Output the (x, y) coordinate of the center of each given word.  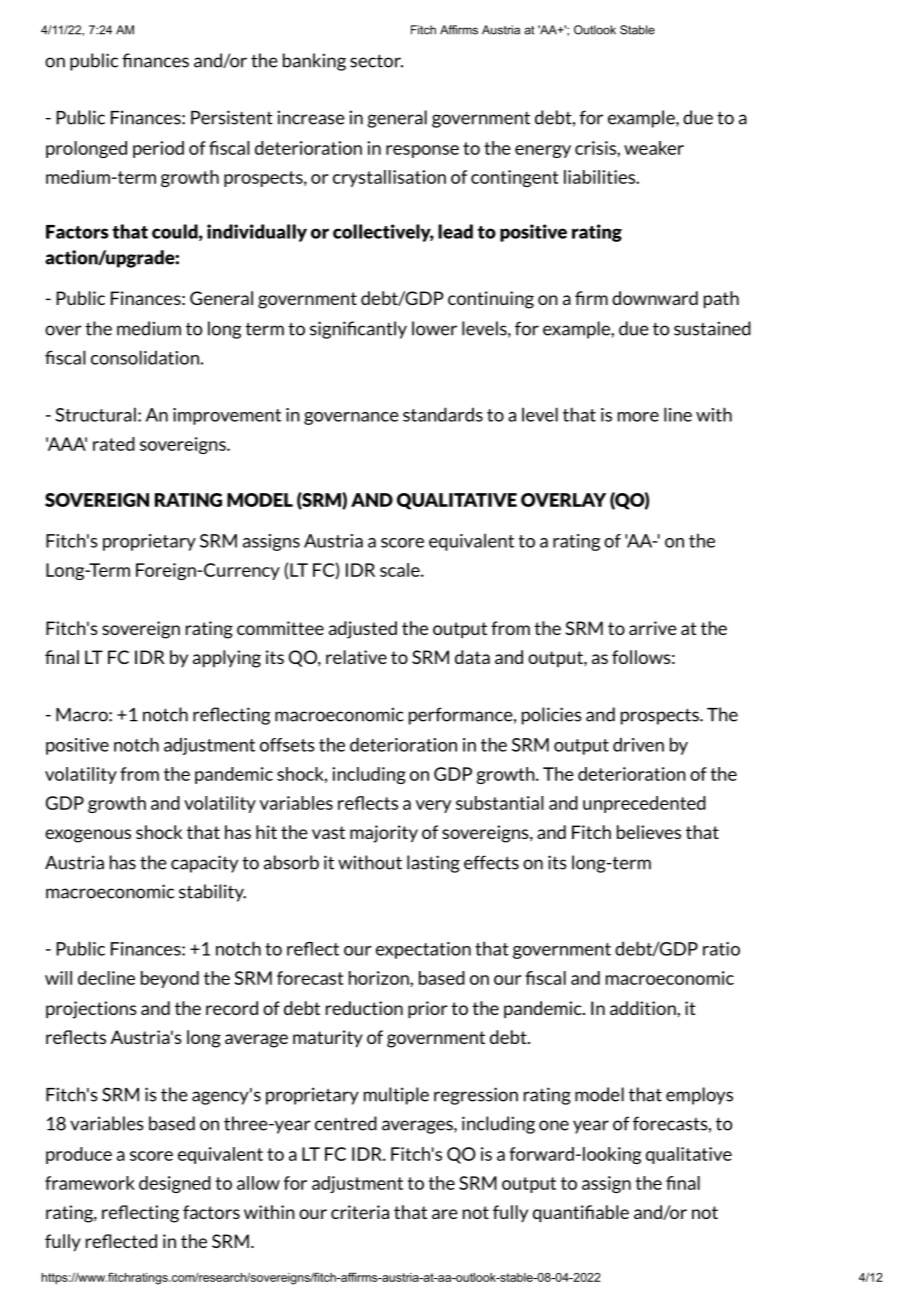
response (422, 151)
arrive (653, 628)
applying (227, 659)
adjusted (363, 630)
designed (175, 1184)
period (158, 149)
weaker (654, 148)
